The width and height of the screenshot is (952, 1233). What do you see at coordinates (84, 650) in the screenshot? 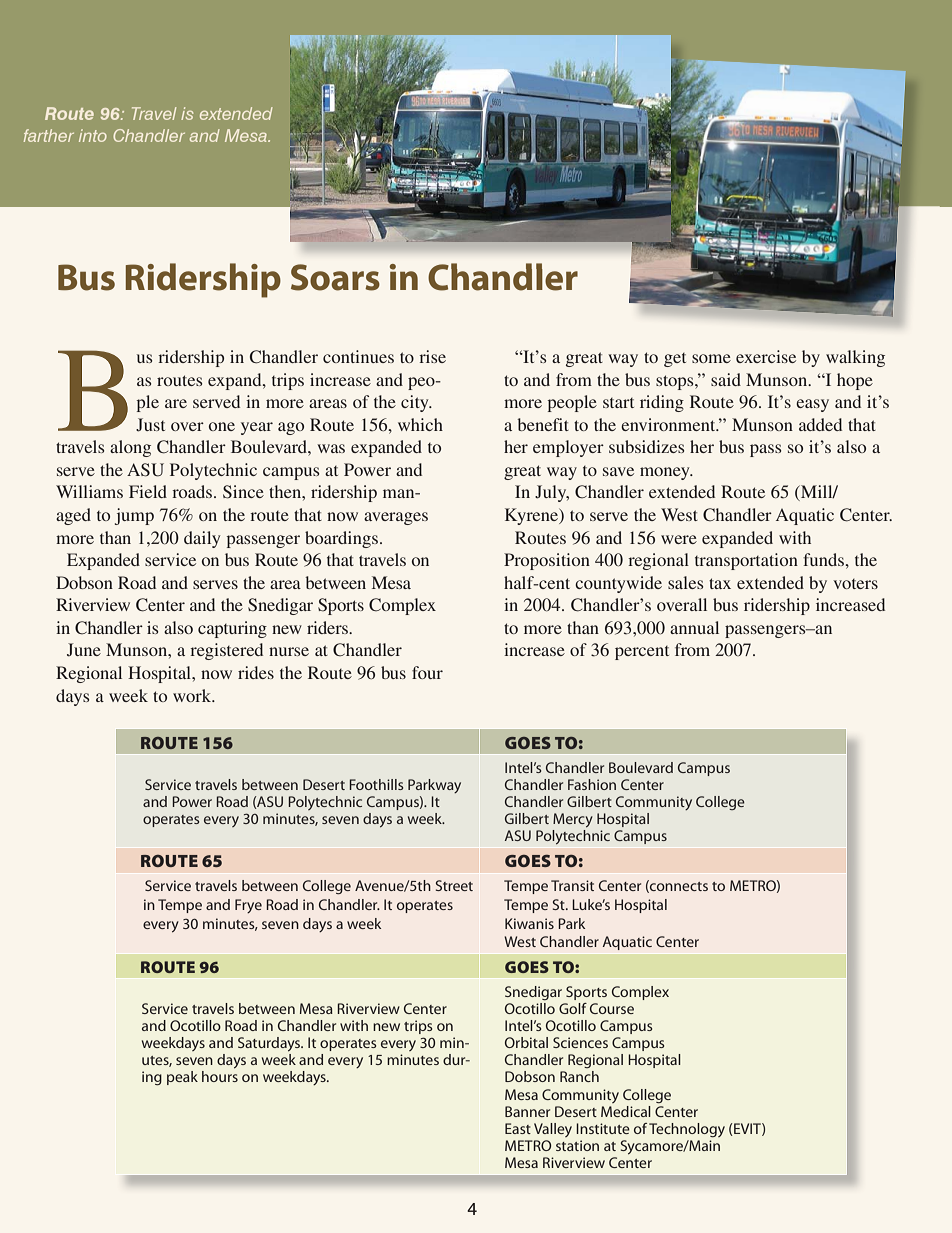
I see `June` at bounding box center [84, 650].
